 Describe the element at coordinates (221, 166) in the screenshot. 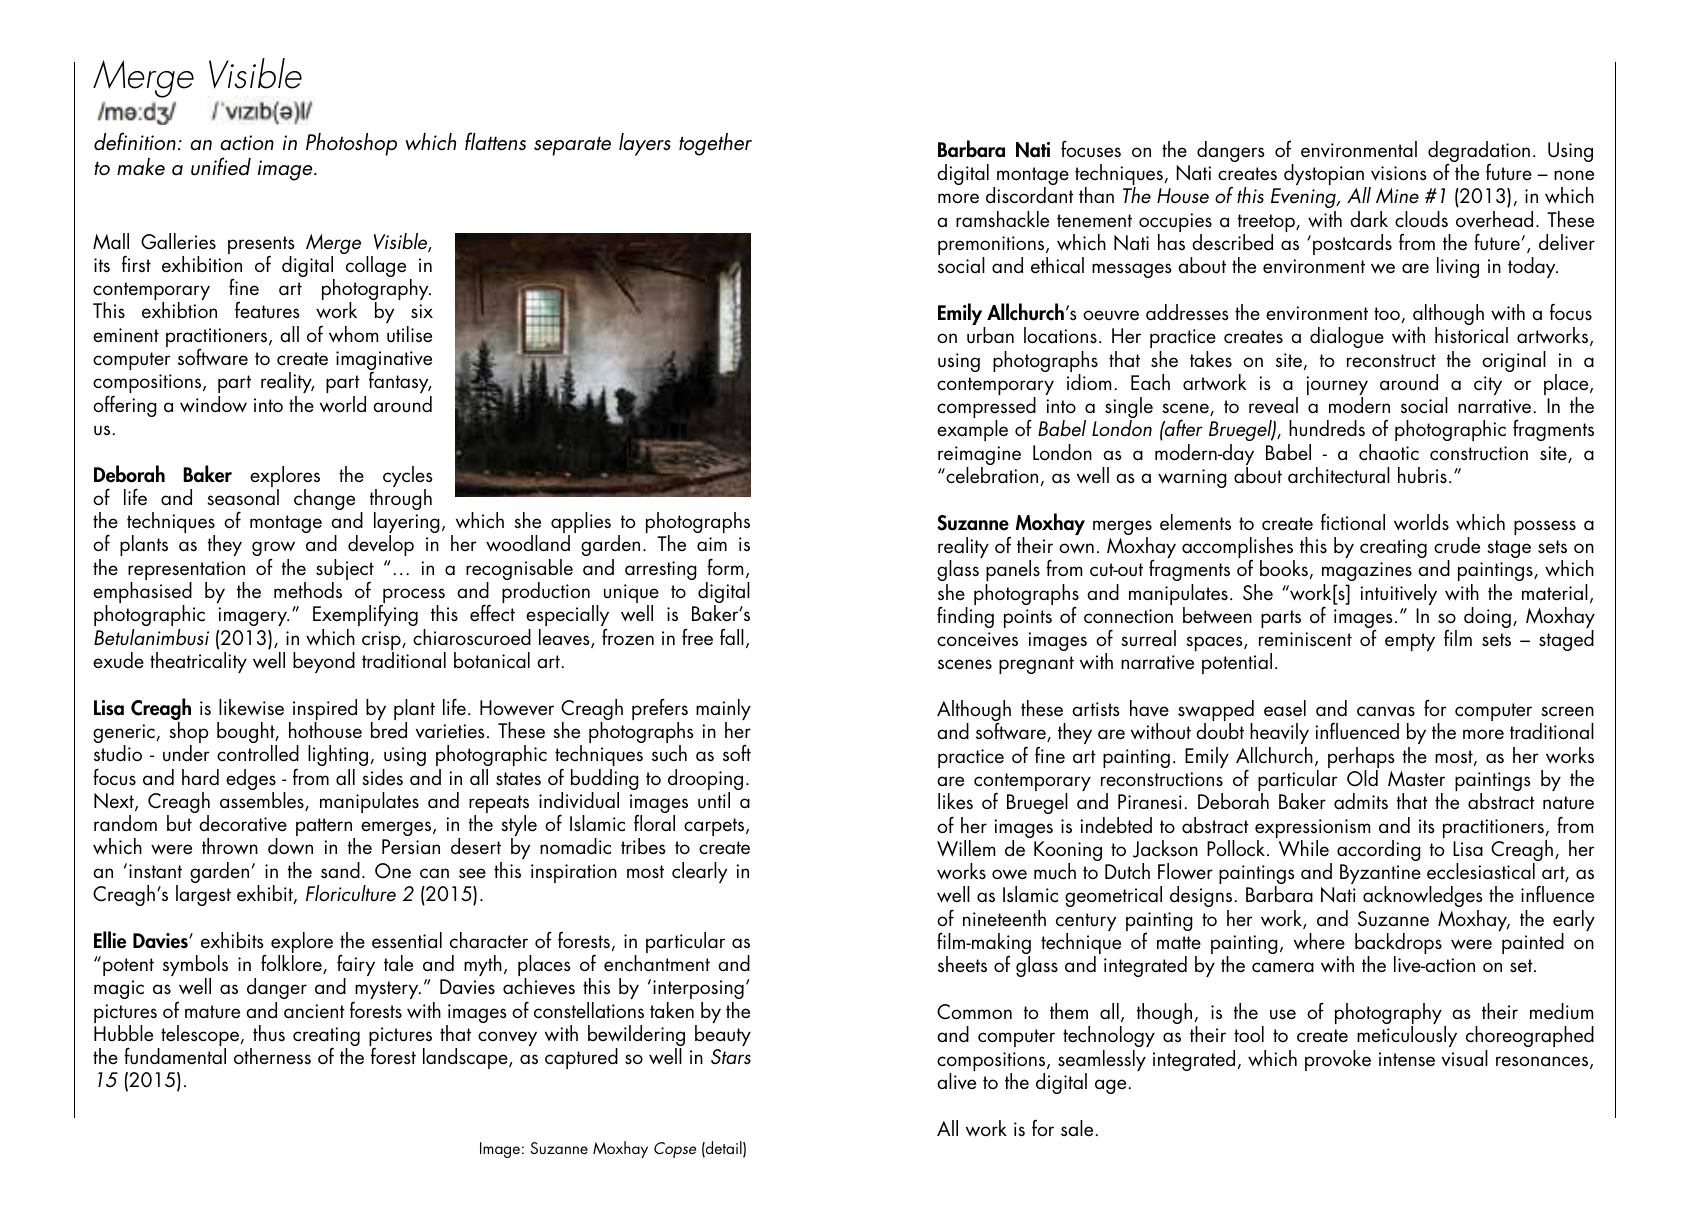

I see `unified` at that location.
